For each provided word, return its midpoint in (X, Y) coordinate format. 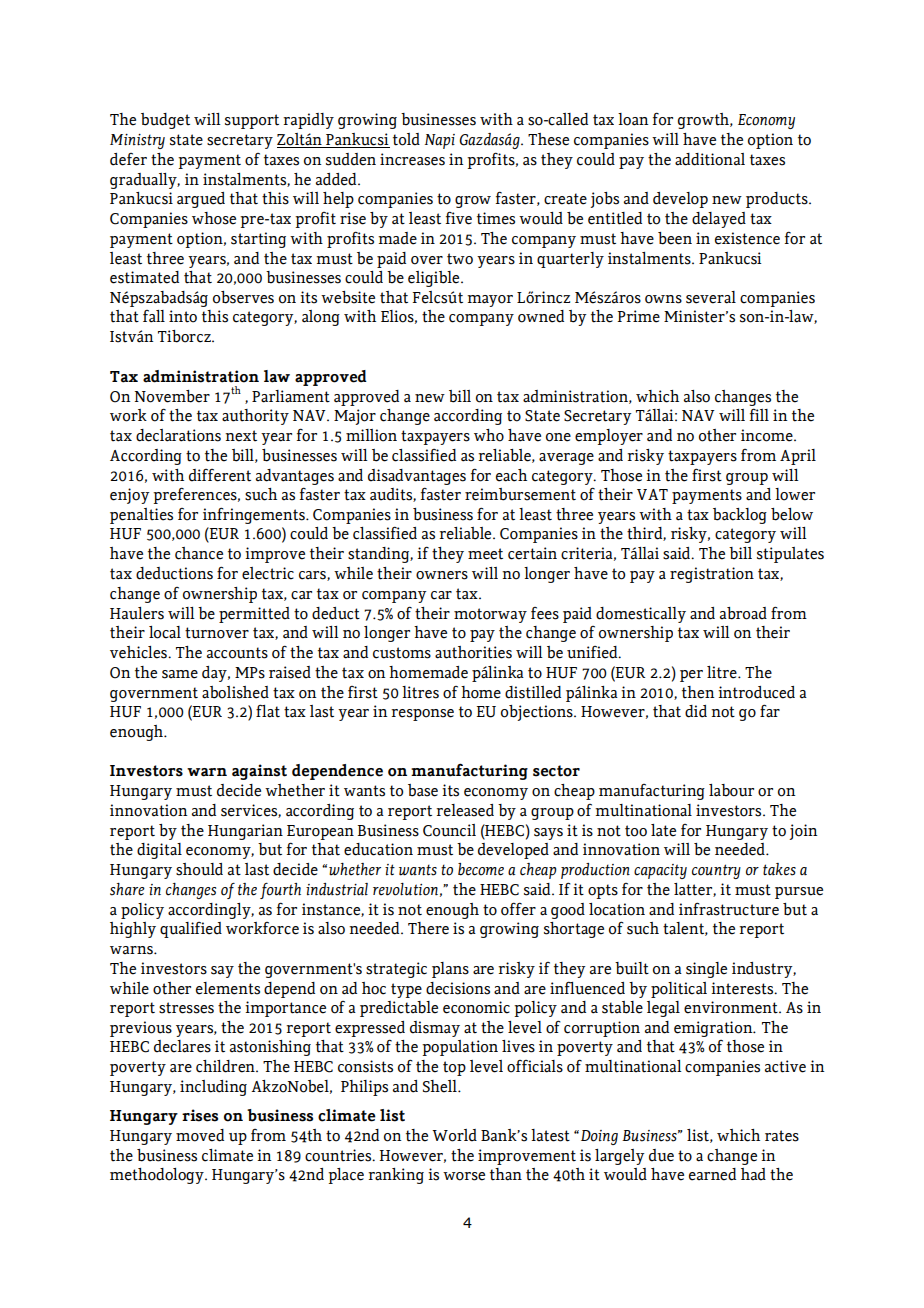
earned (712, 1174)
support (252, 121)
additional (710, 159)
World (454, 1135)
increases (412, 159)
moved (200, 1135)
